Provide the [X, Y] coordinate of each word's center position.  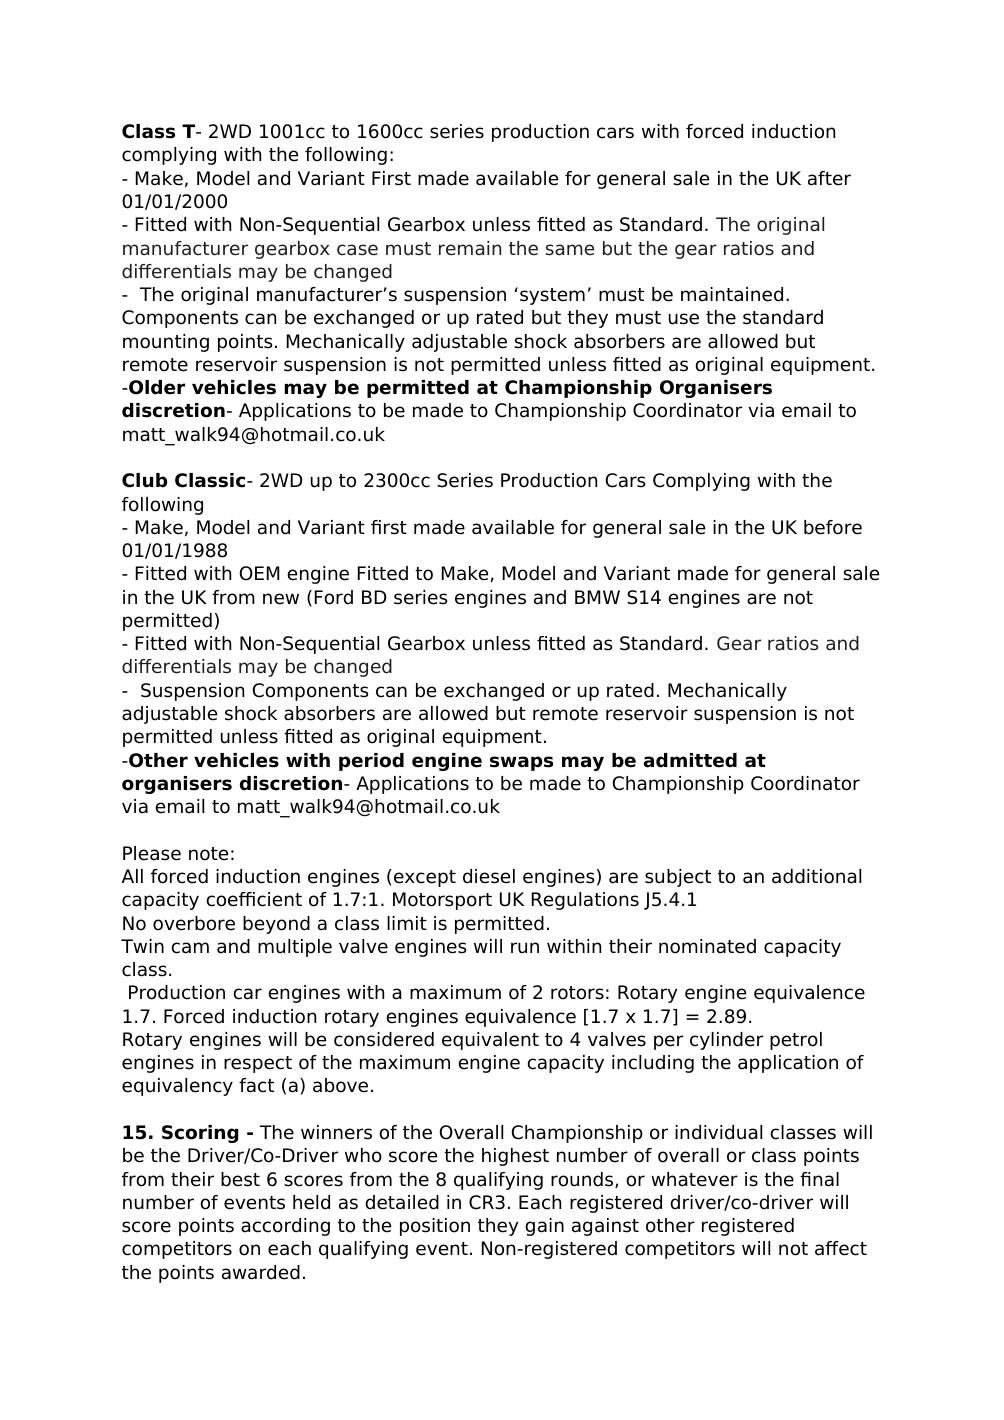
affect [841, 1248]
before [833, 527]
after [829, 178]
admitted [690, 760]
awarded [261, 1272]
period [371, 762]
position [435, 1227]
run [525, 948]
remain [470, 248]
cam [190, 948]
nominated [707, 946]
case [357, 250]
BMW [597, 597]
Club [144, 480]
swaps [521, 763]
